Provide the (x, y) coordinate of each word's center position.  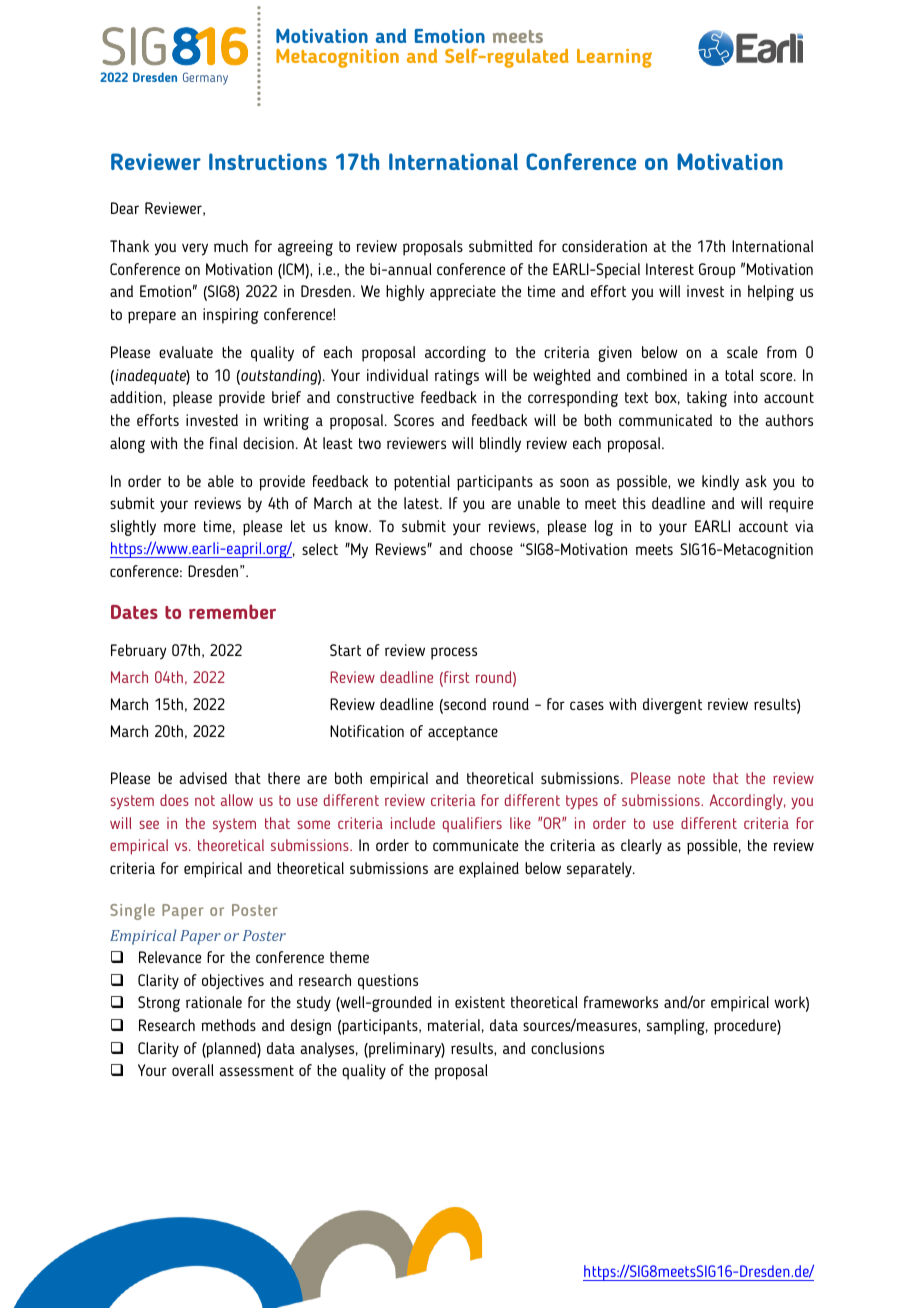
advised (203, 778)
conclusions (567, 1048)
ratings (457, 377)
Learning (614, 58)
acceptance (463, 733)
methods (228, 1025)
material (453, 1025)
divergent (672, 706)
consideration (604, 246)
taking (707, 399)
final (223, 443)
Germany (205, 78)
